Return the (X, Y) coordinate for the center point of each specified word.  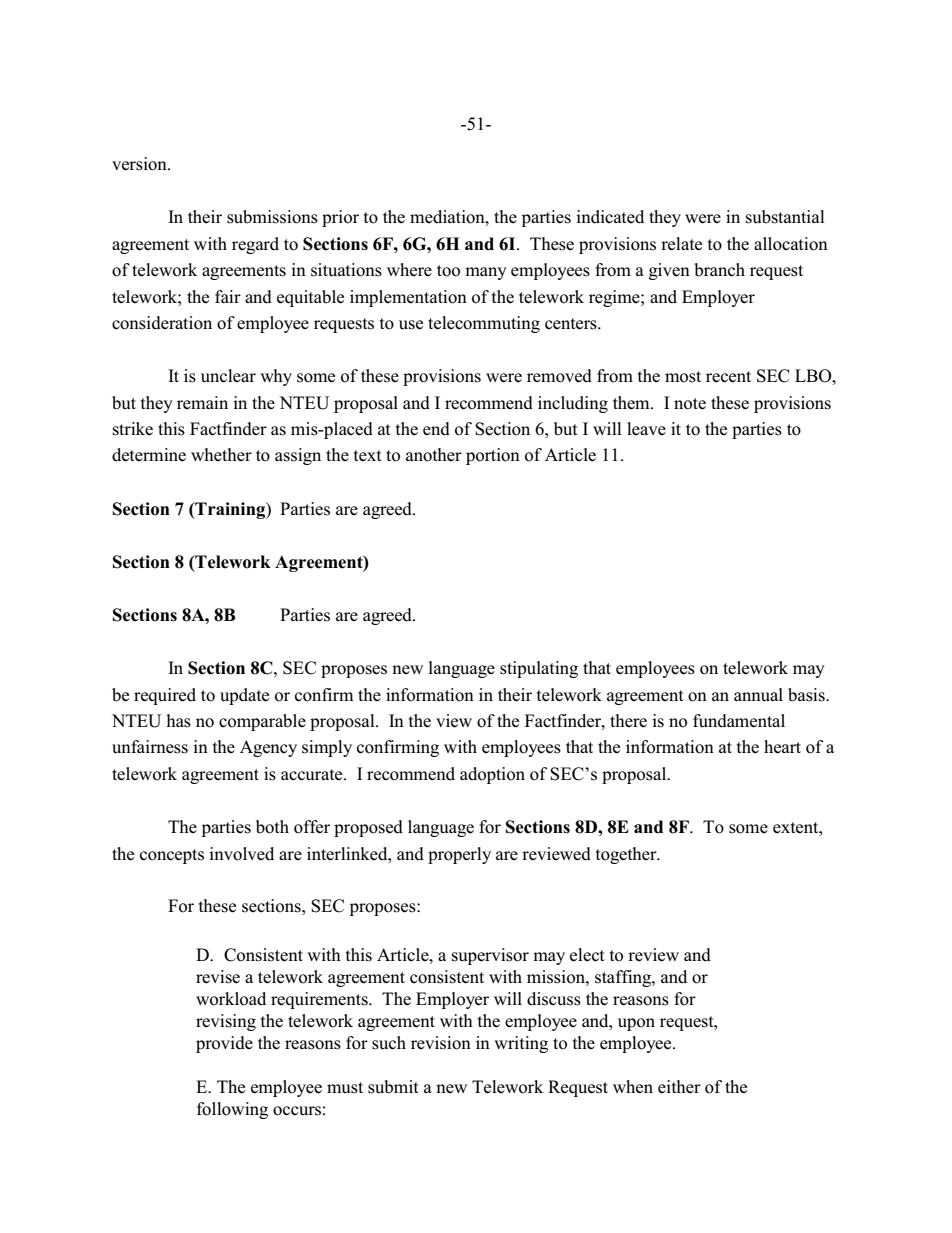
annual (758, 694)
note (690, 404)
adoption (492, 775)
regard (255, 245)
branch (719, 270)
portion (493, 456)
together (627, 855)
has (179, 721)
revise (218, 977)
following (232, 1110)
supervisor (490, 956)
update (244, 696)
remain (202, 402)
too (448, 271)
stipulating (539, 669)
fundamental (739, 721)
